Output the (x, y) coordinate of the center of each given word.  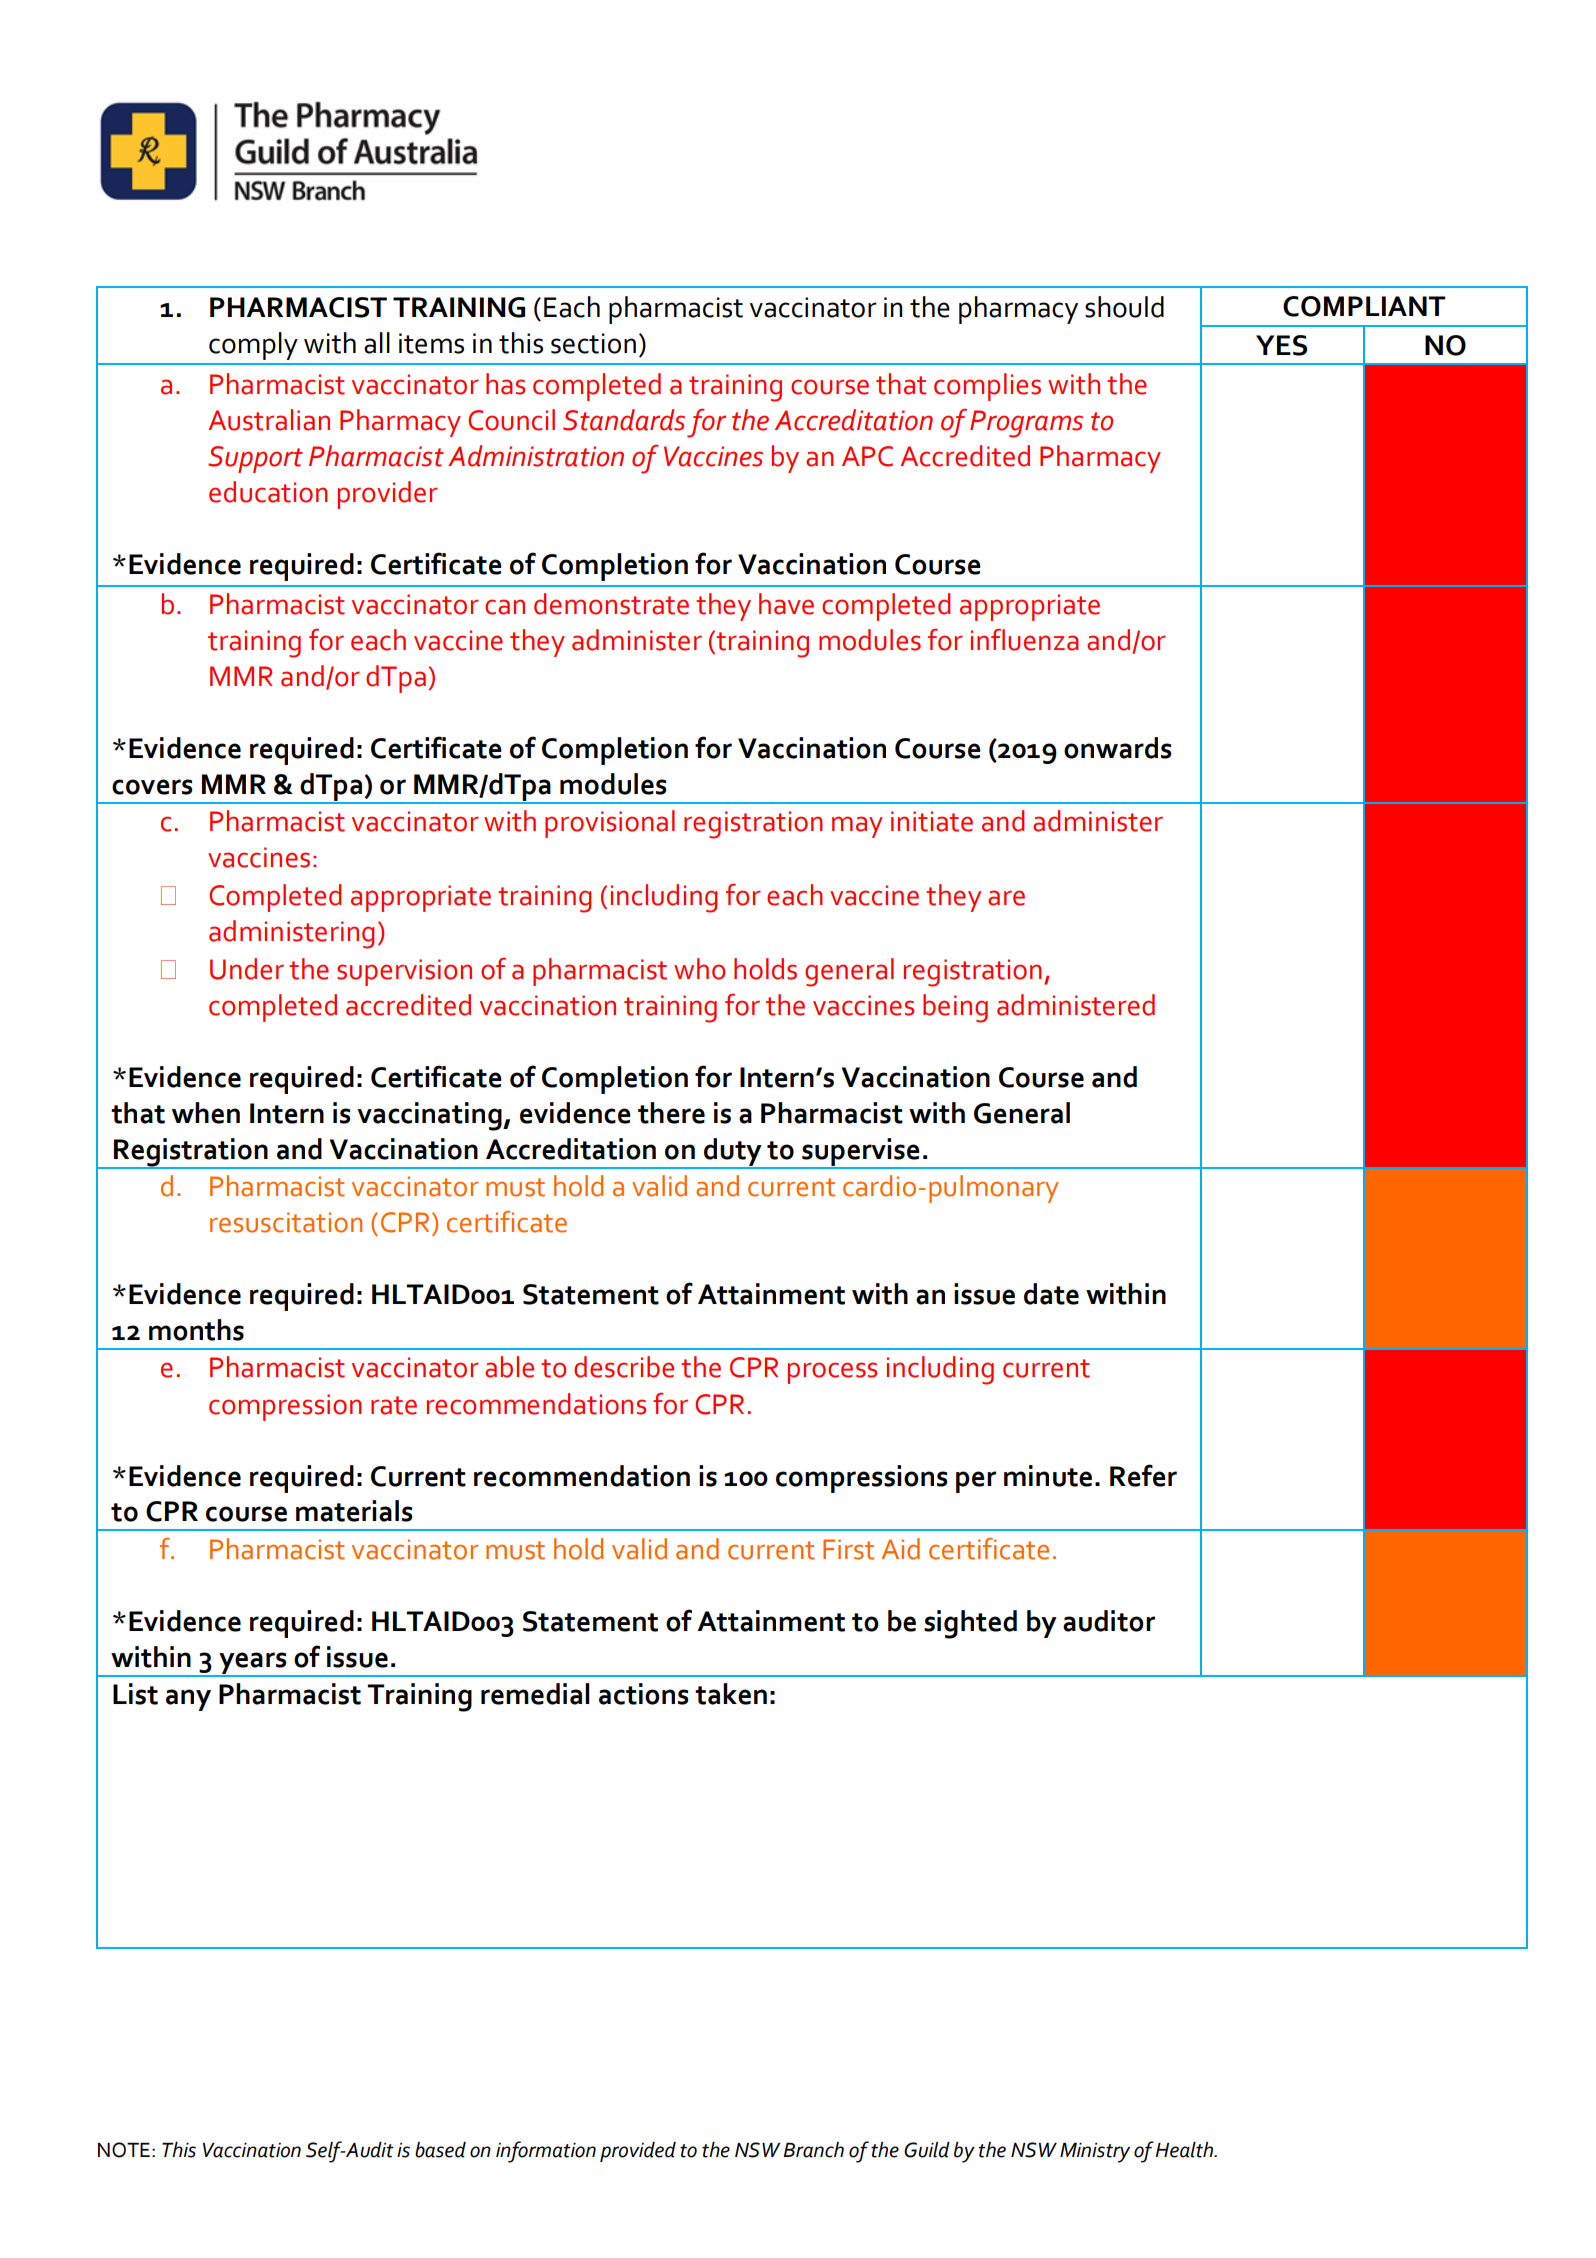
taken (731, 1694)
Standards (624, 420)
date (1051, 1294)
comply (253, 346)
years (253, 1664)
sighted (970, 1624)
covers (152, 787)
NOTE (124, 2150)
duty (733, 1153)
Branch (813, 2150)
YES (1281, 345)
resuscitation (286, 1222)
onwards (1118, 748)
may (857, 827)
